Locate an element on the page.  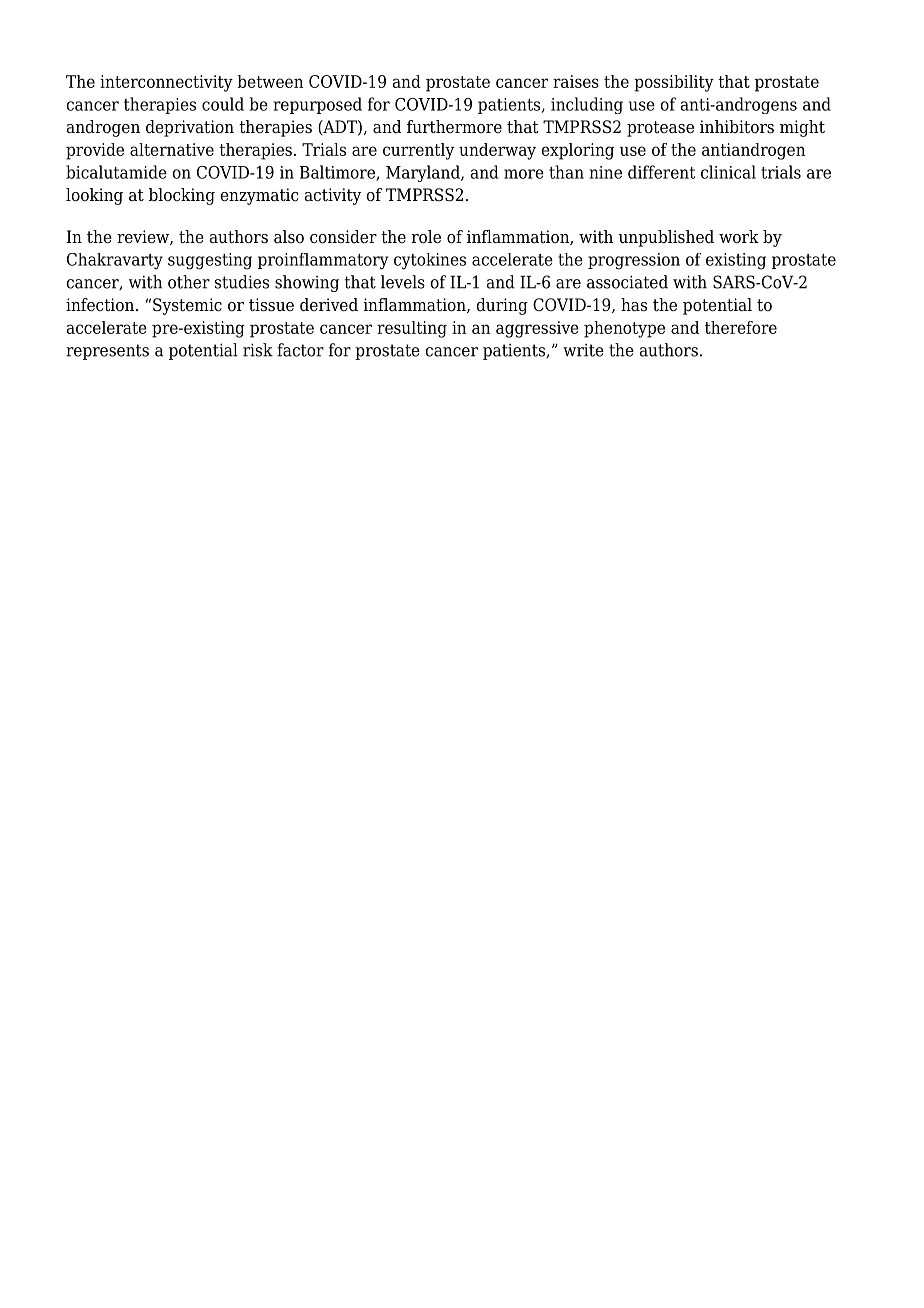
role is located at coordinates (426, 237).
